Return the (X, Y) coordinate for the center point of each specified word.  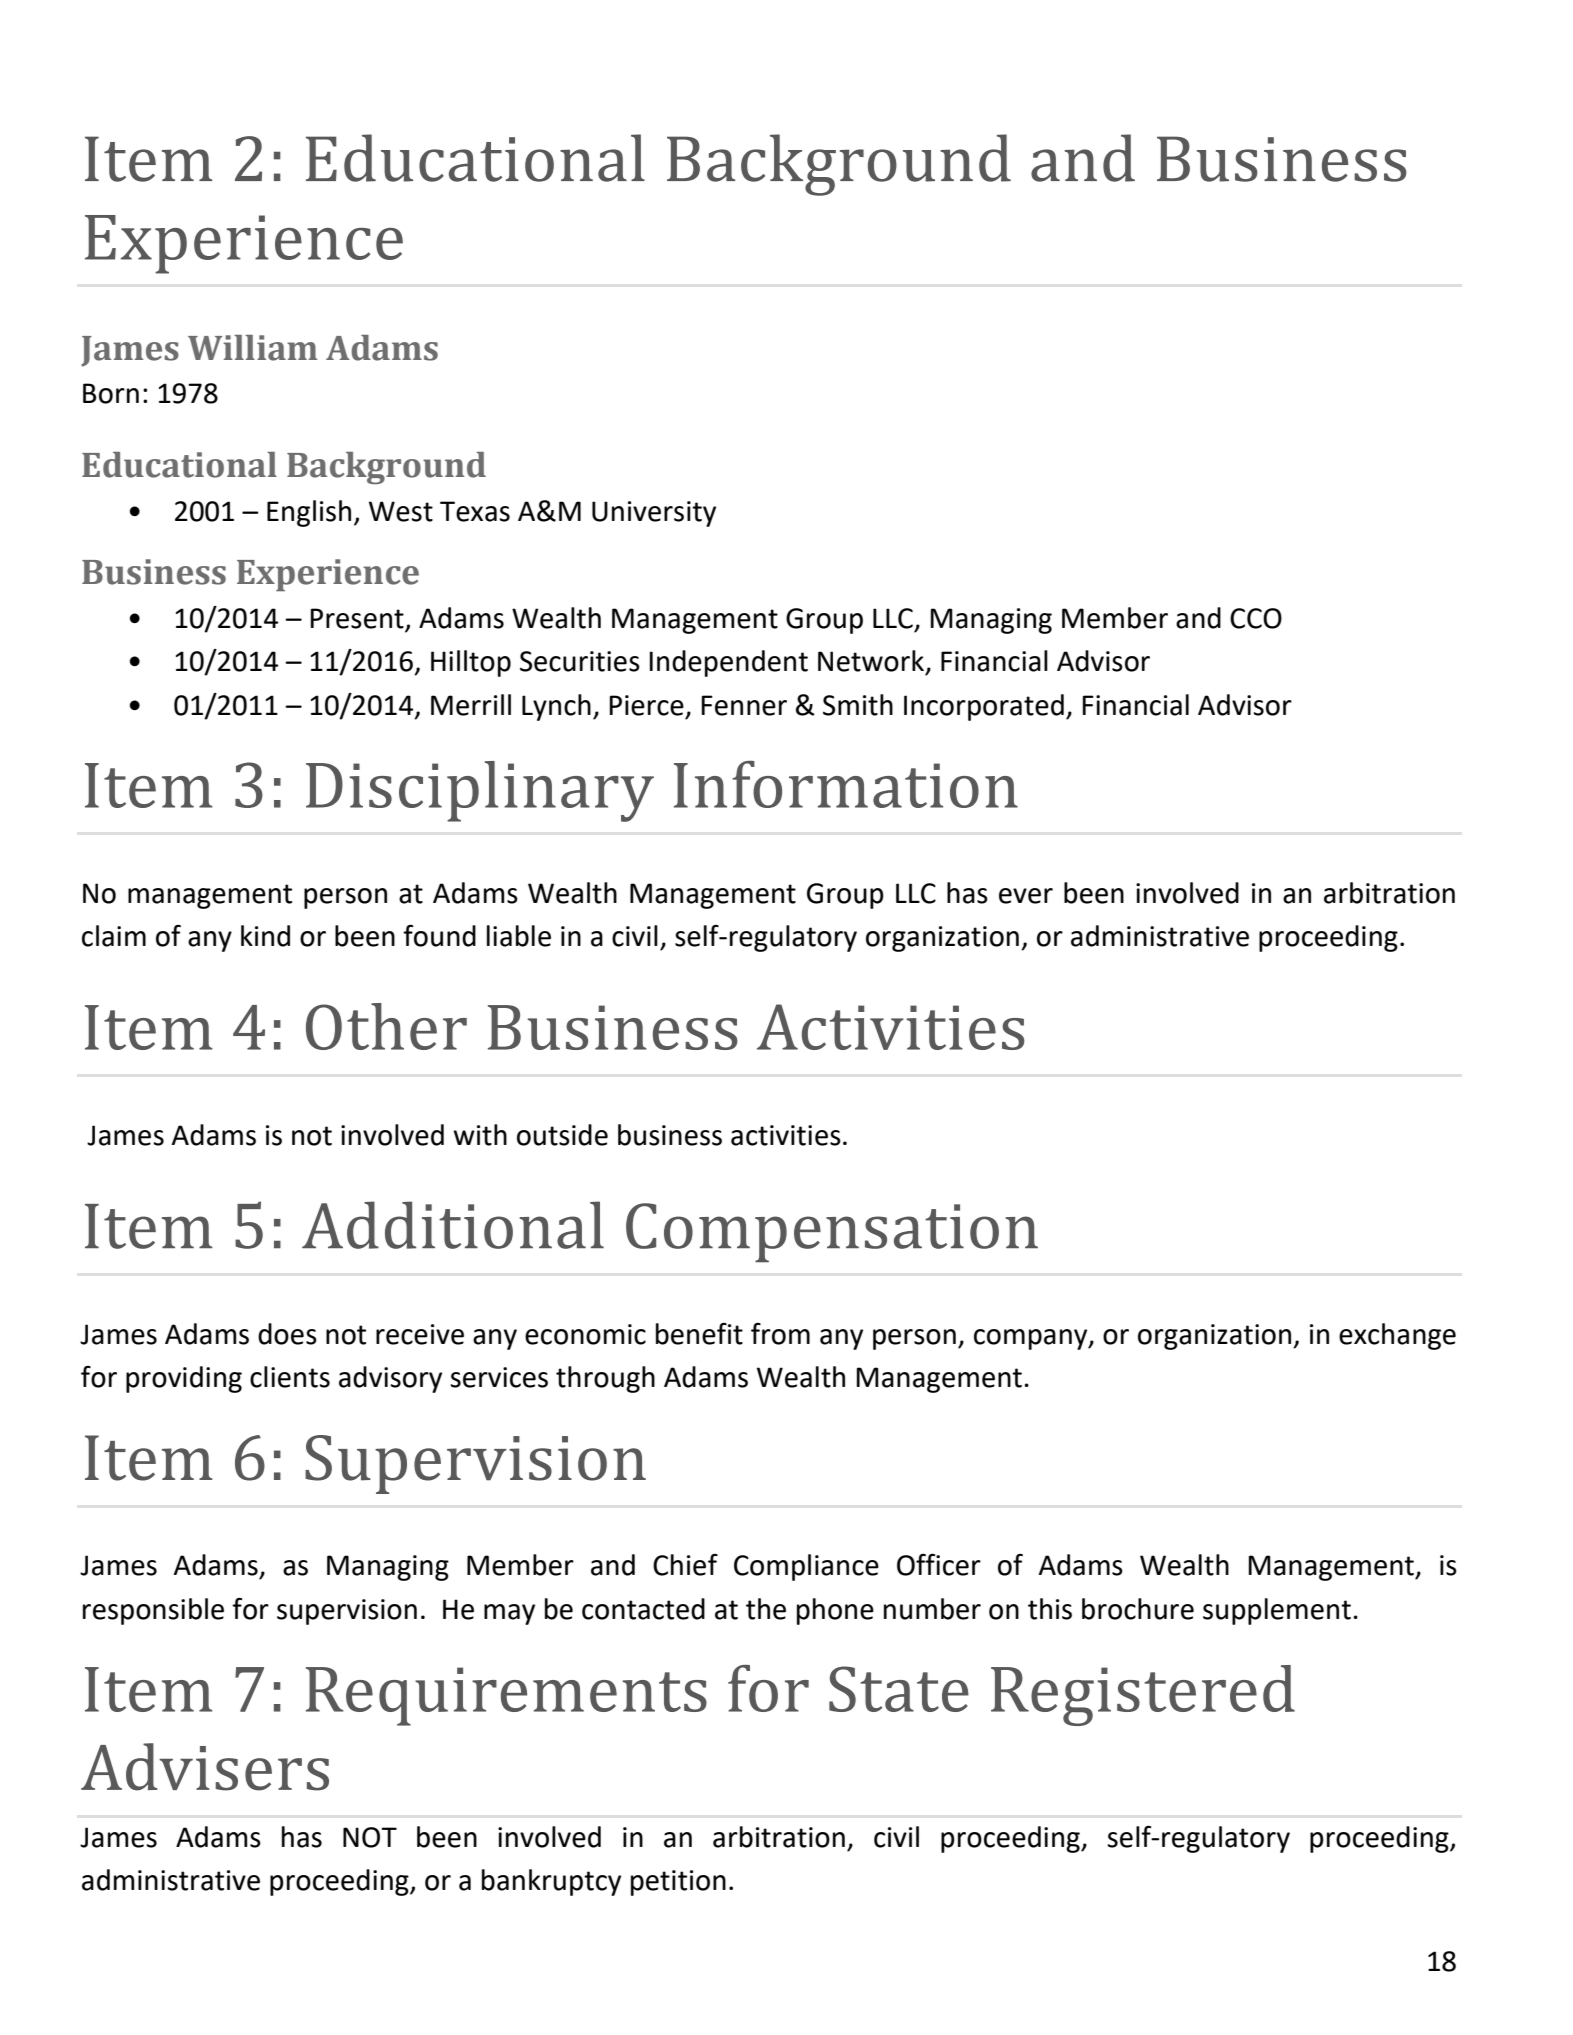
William (252, 348)
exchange (1397, 1336)
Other (386, 1026)
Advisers (205, 1767)
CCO (1256, 618)
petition (678, 1883)
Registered (1143, 1695)
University (654, 514)
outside (562, 1135)
